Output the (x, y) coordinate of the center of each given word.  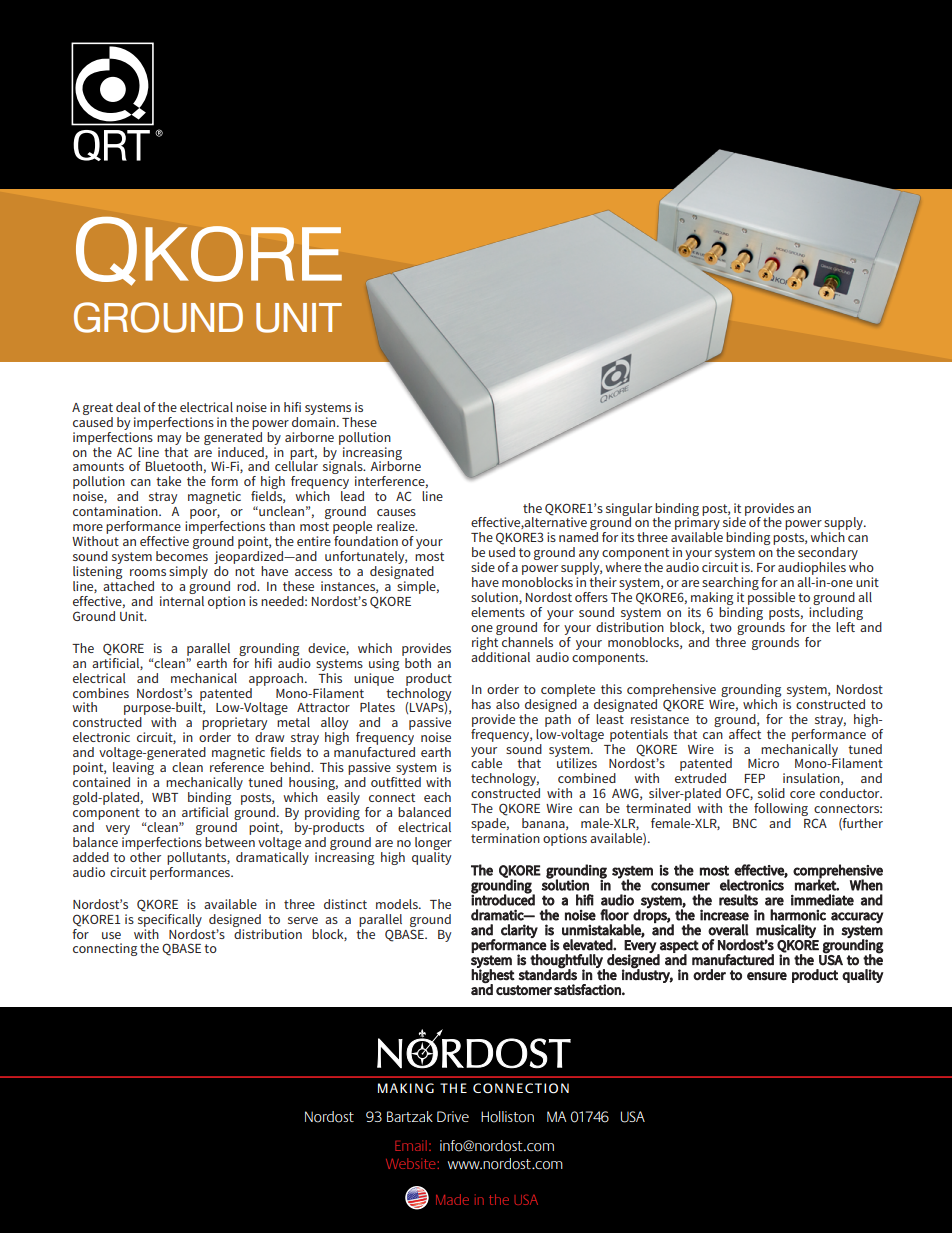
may (169, 440)
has (481, 704)
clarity (519, 931)
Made (452, 1199)
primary (697, 524)
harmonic (798, 915)
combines (101, 693)
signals (344, 468)
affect (745, 734)
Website (412, 1163)
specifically (170, 919)
